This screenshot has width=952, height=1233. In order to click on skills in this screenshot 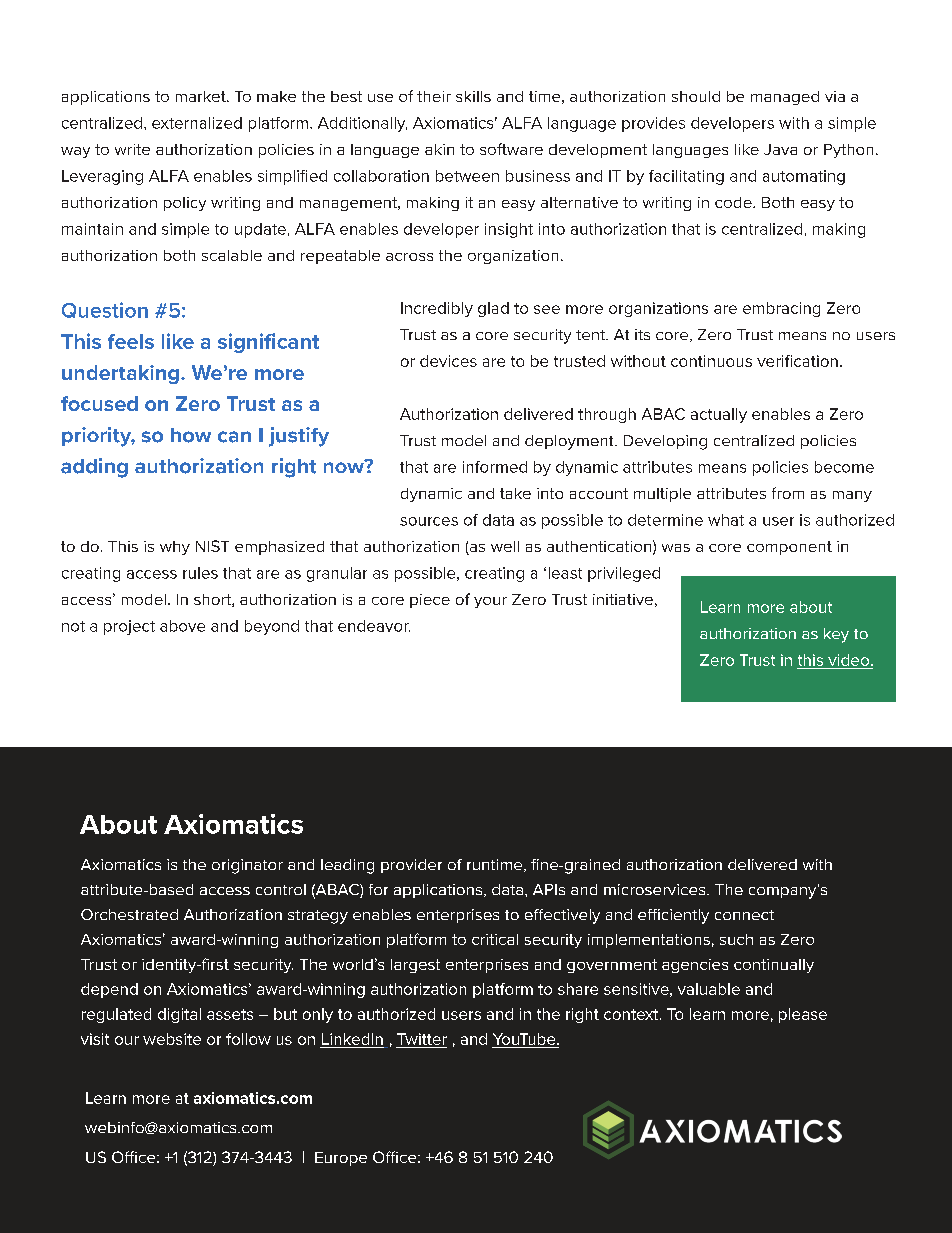, I will do `click(473, 96)`.
